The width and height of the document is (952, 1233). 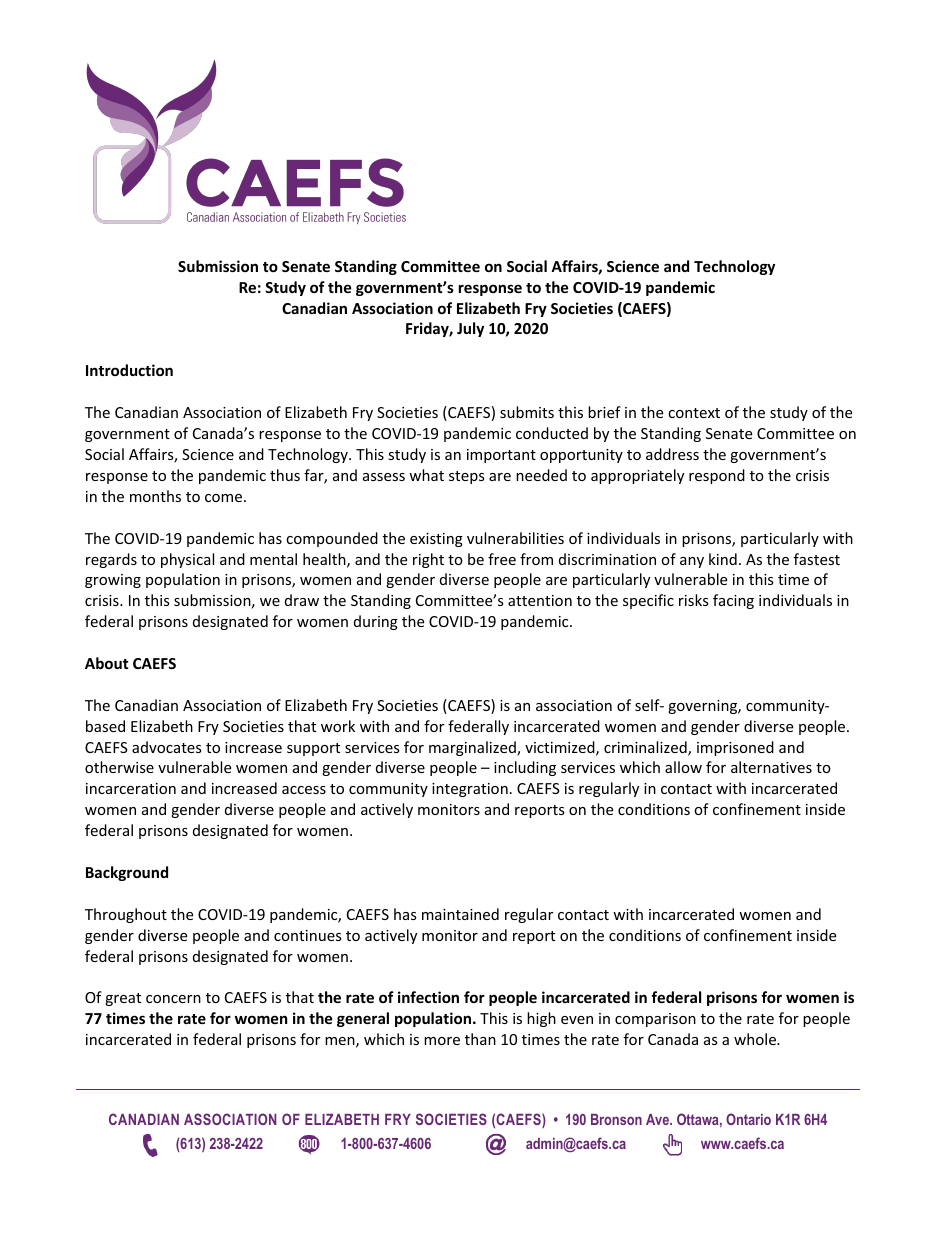 What do you see at coordinates (694, 413) in the document?
I see `context` at bounding box center [694, 413].
